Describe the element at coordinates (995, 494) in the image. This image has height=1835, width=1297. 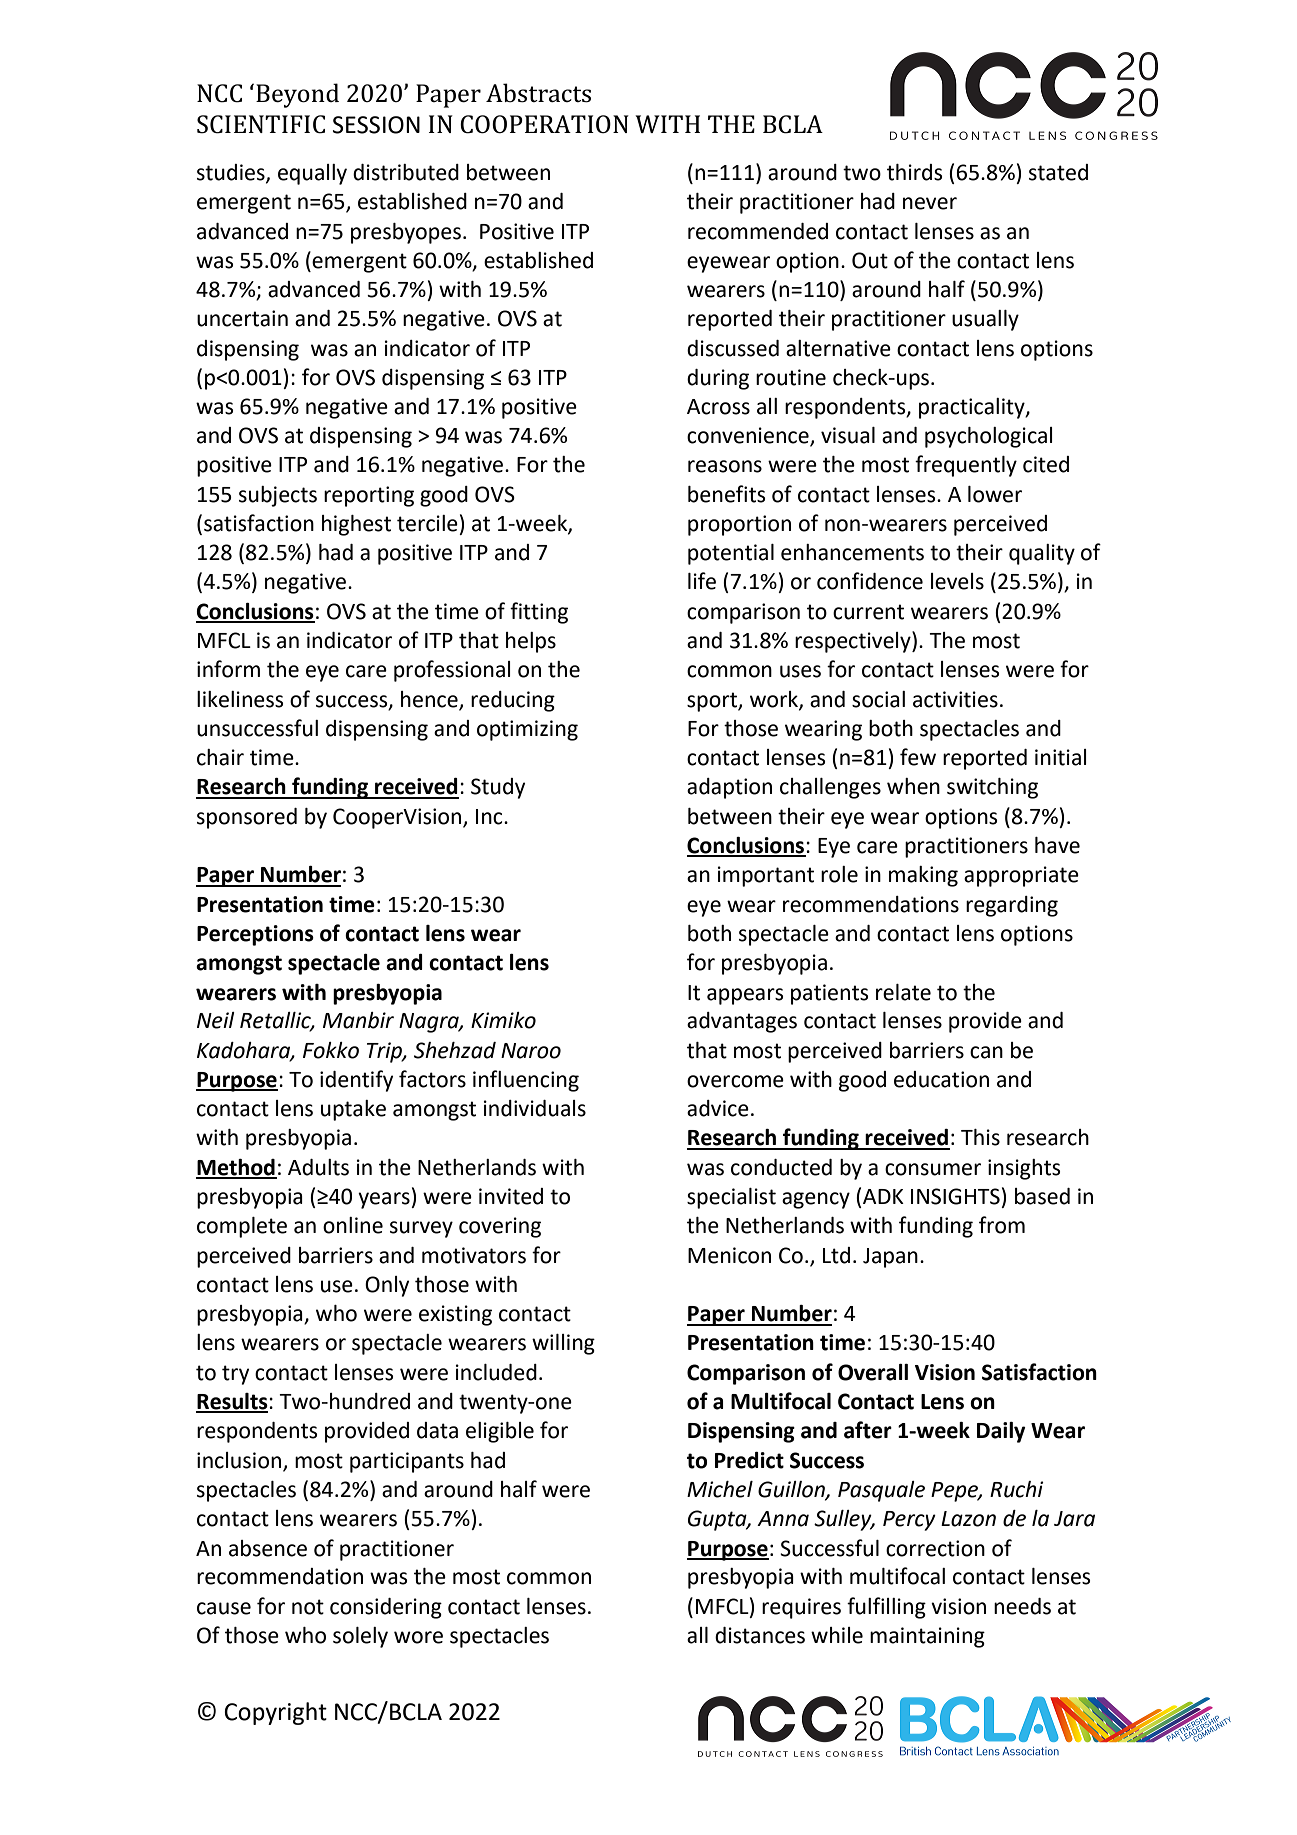
I see `lower` at that location.
